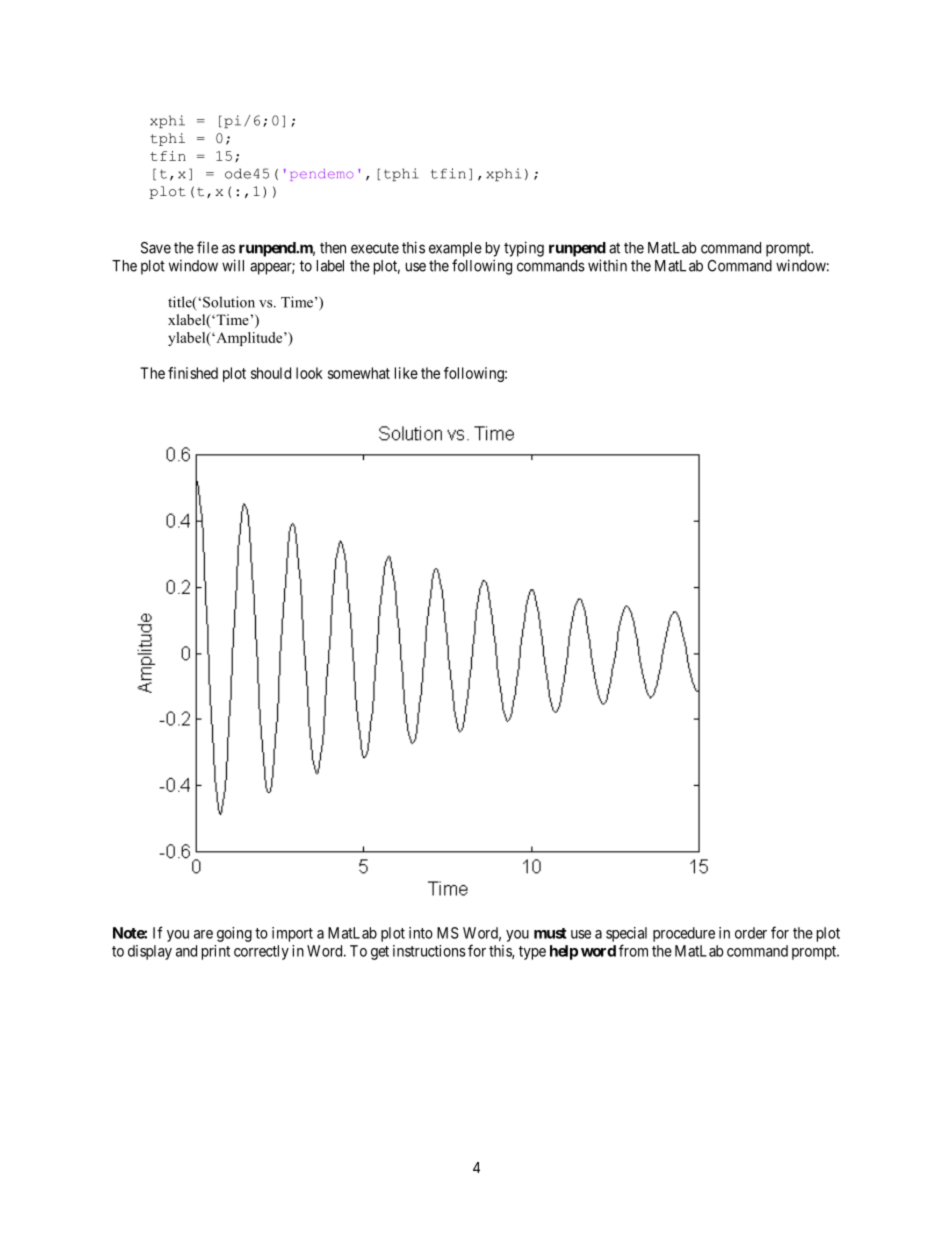 The width and height of the screenshot is (952, 1233). I want to click on like, so click(406, 373).
